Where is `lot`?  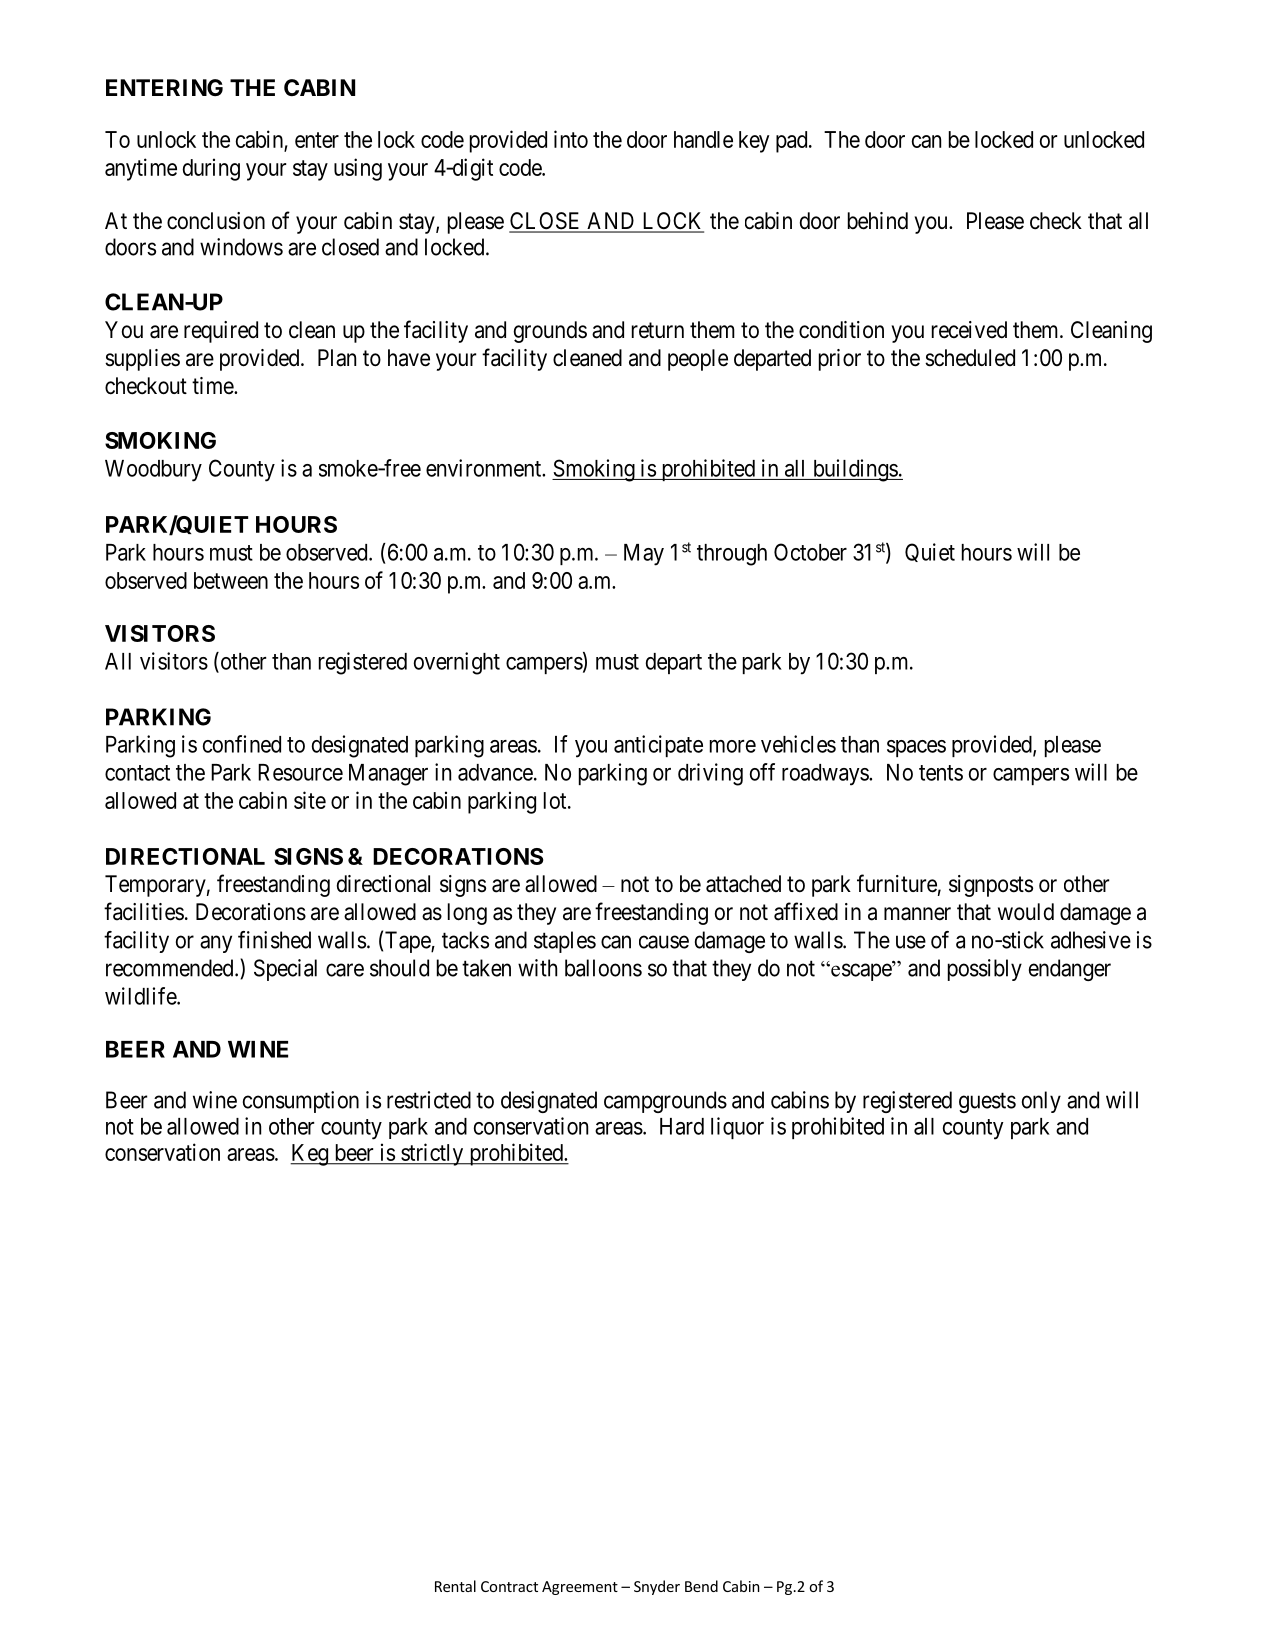 lot is located at coordinates (556, 800).
